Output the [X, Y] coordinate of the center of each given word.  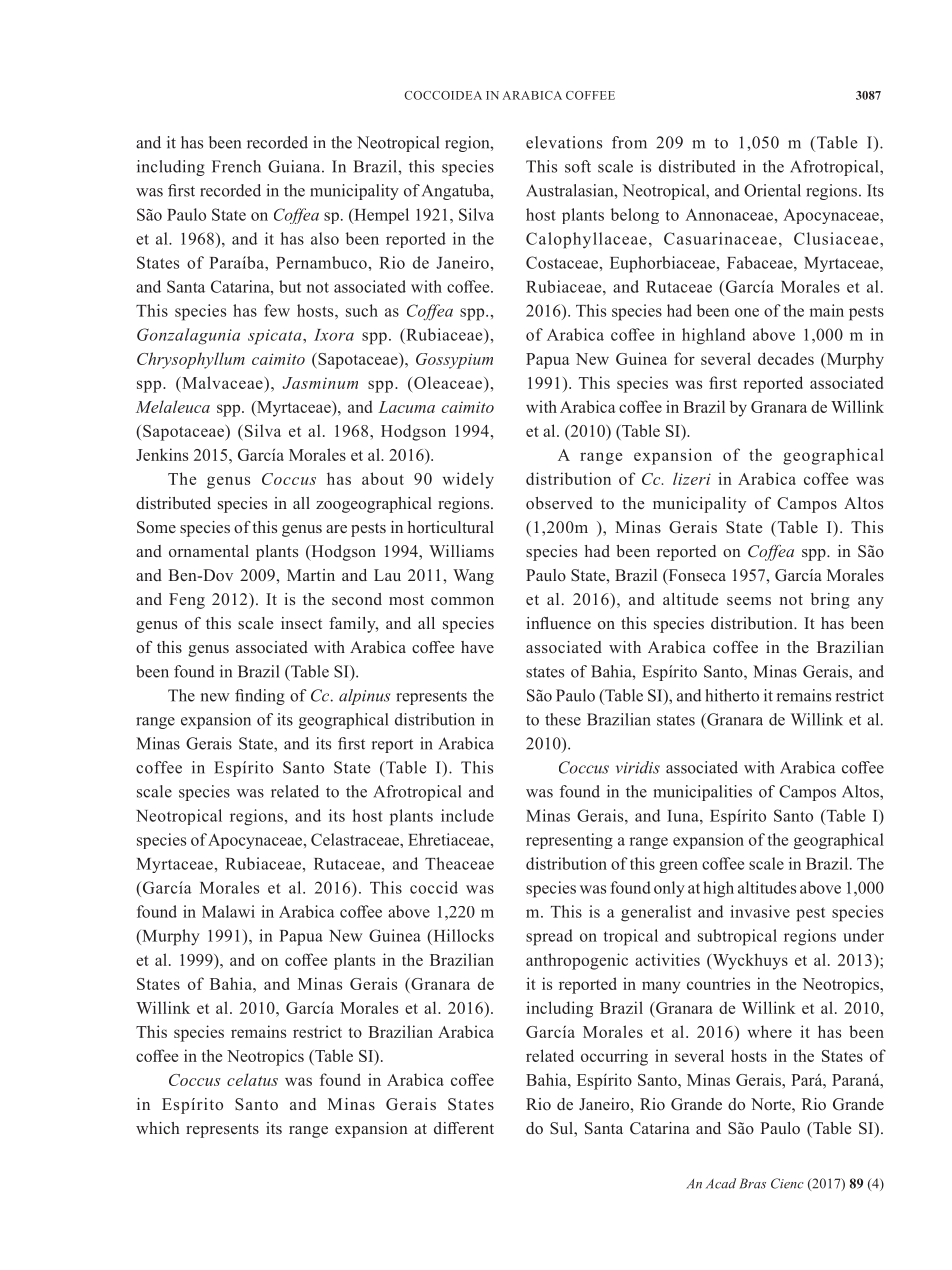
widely [468, 480]
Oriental [772, 190]
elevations [564, 142]
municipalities [702, 793]
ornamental [209, 551]
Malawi [228, 911]
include [467, 815]
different [464, 1128]
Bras [752, 1183]
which [158, 1128]
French [236, 166]
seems [749, 601]
